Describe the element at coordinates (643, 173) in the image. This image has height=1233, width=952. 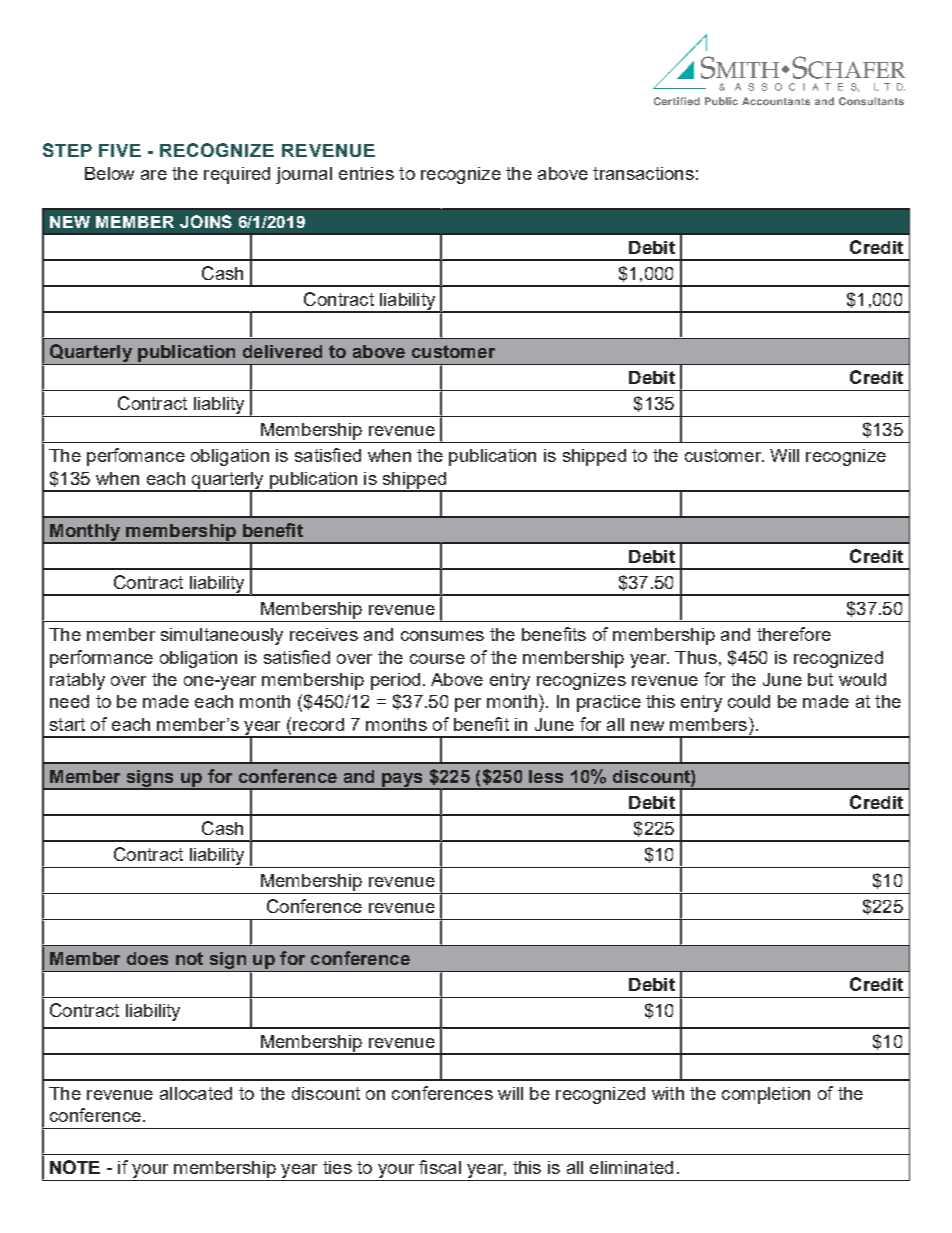
I see `transactions` at that location.
